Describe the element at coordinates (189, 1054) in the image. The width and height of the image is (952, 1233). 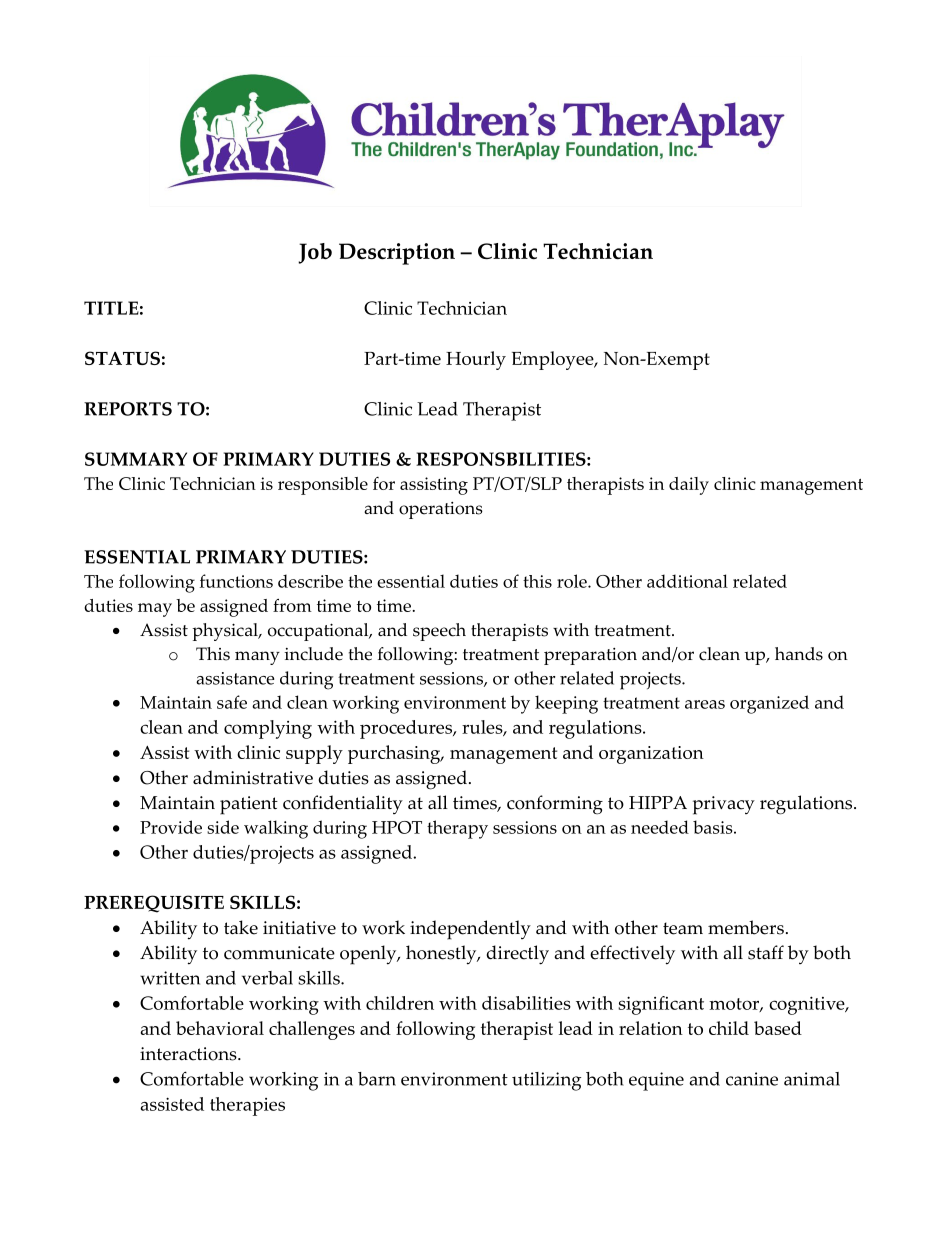
I see `interactions` at that location.
